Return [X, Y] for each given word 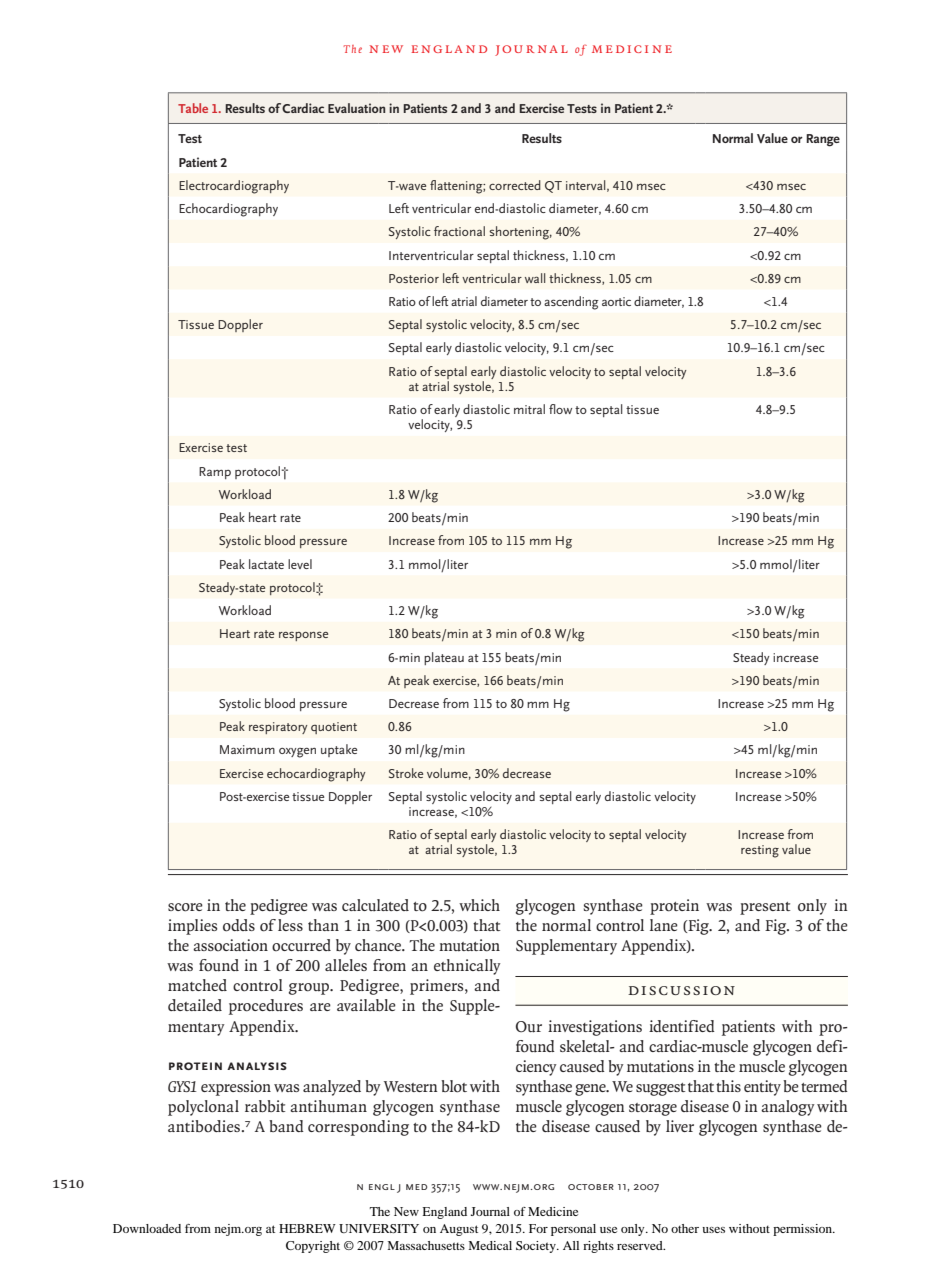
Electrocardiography [234, 187]
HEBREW [307, 1228]
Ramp [215, 473]
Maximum [247, 749]
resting [760, 851]
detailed [195, 1005]
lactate [266, 564]
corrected [515, 185]
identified [682, 1026]
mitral [529, 409]
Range [823, 140]
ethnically [467, 967]
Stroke [406, 773]
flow [560, 409]
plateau [444, 658]
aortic [616, 301]
